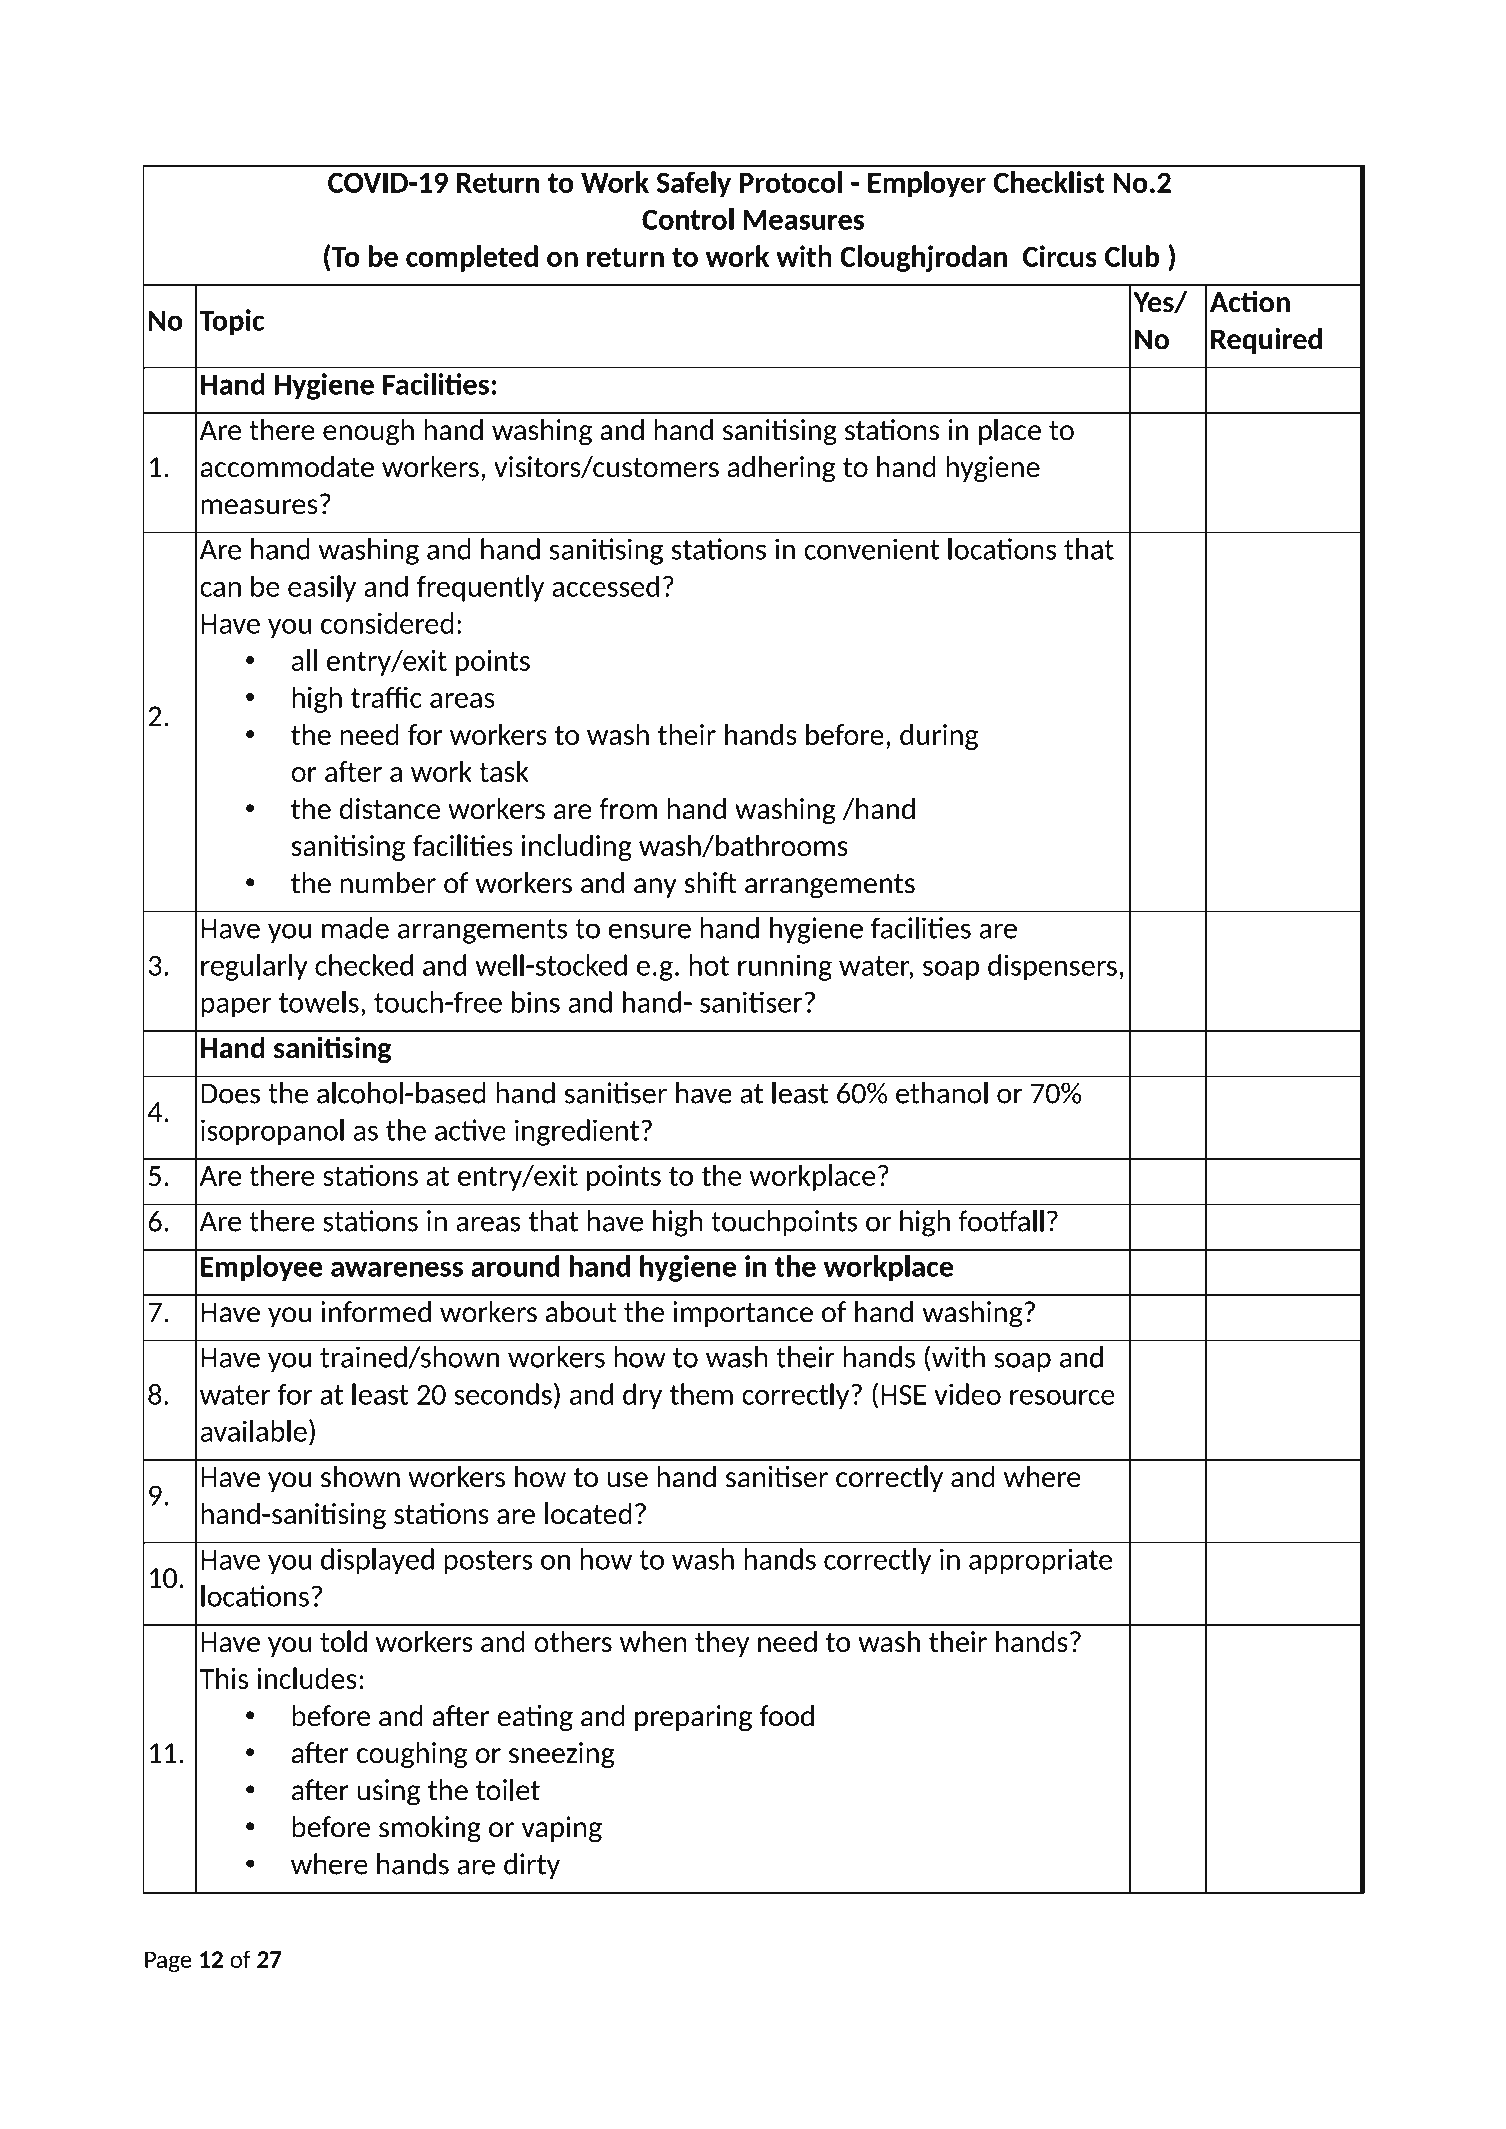 Image resolution: width=1506 pixels, height=2129 pixels. Describe the element at coordinates (168, 1962) in the image. I see `Page` at that location.
